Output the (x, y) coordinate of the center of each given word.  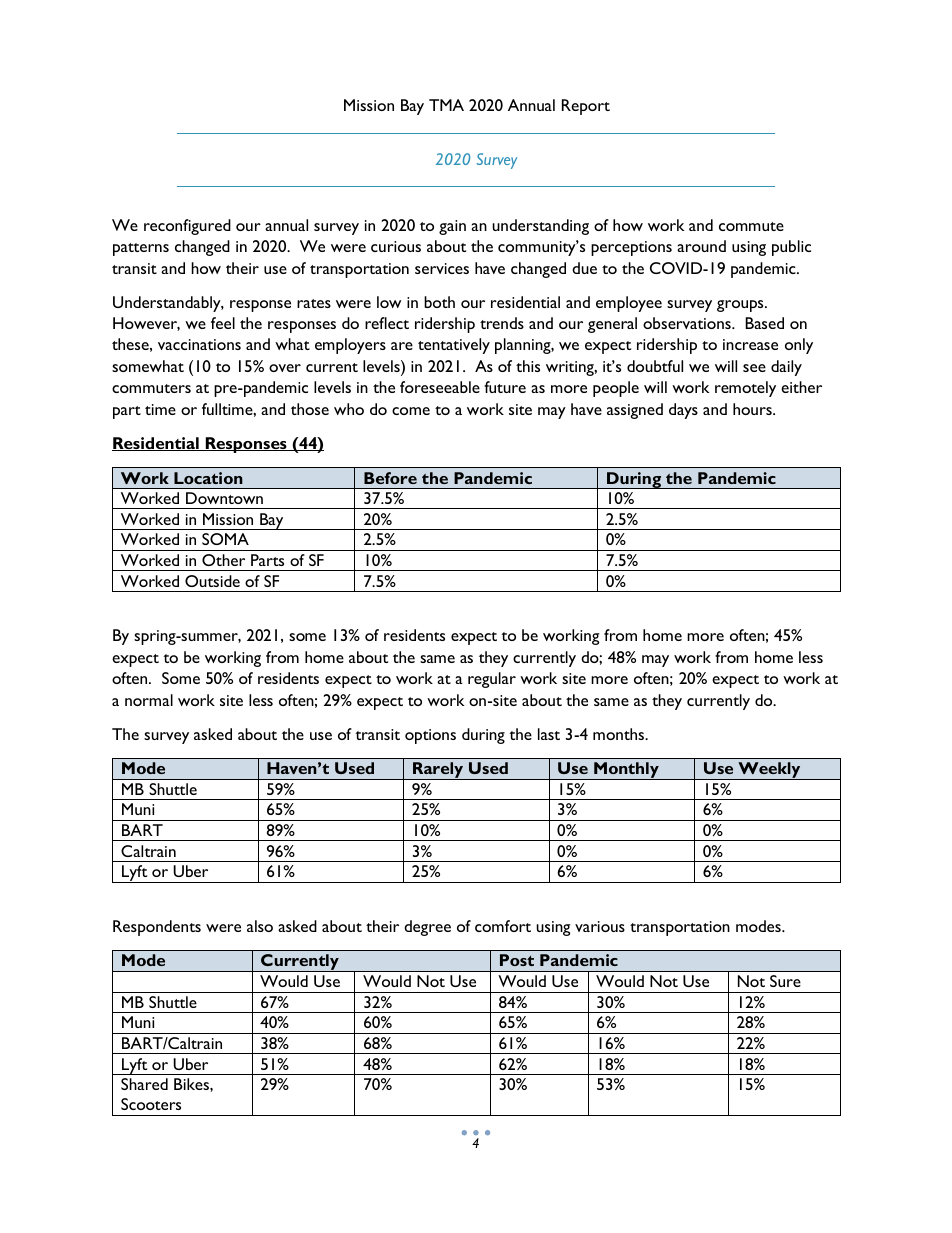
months (620, 734)
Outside (212, 581)
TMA (446, 105)
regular (492, 680)
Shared (144, 1084)
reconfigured (187, 227)
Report (586, 107)
